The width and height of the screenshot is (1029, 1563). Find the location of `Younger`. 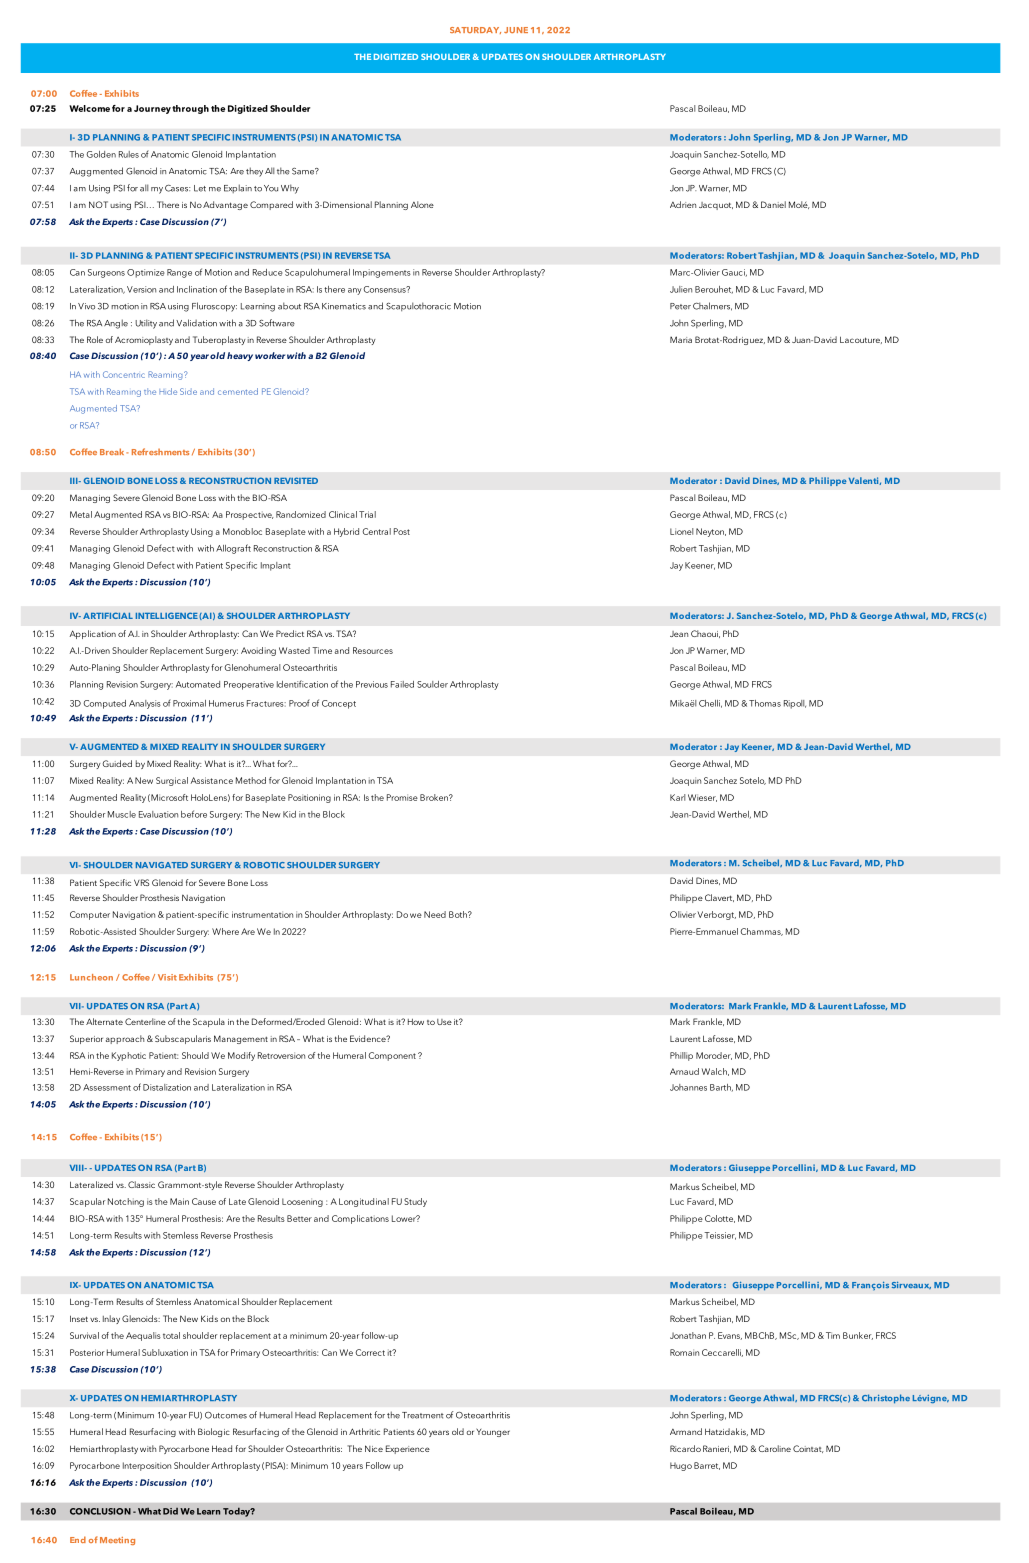

Younger is located at coordinates (493, 1432).
